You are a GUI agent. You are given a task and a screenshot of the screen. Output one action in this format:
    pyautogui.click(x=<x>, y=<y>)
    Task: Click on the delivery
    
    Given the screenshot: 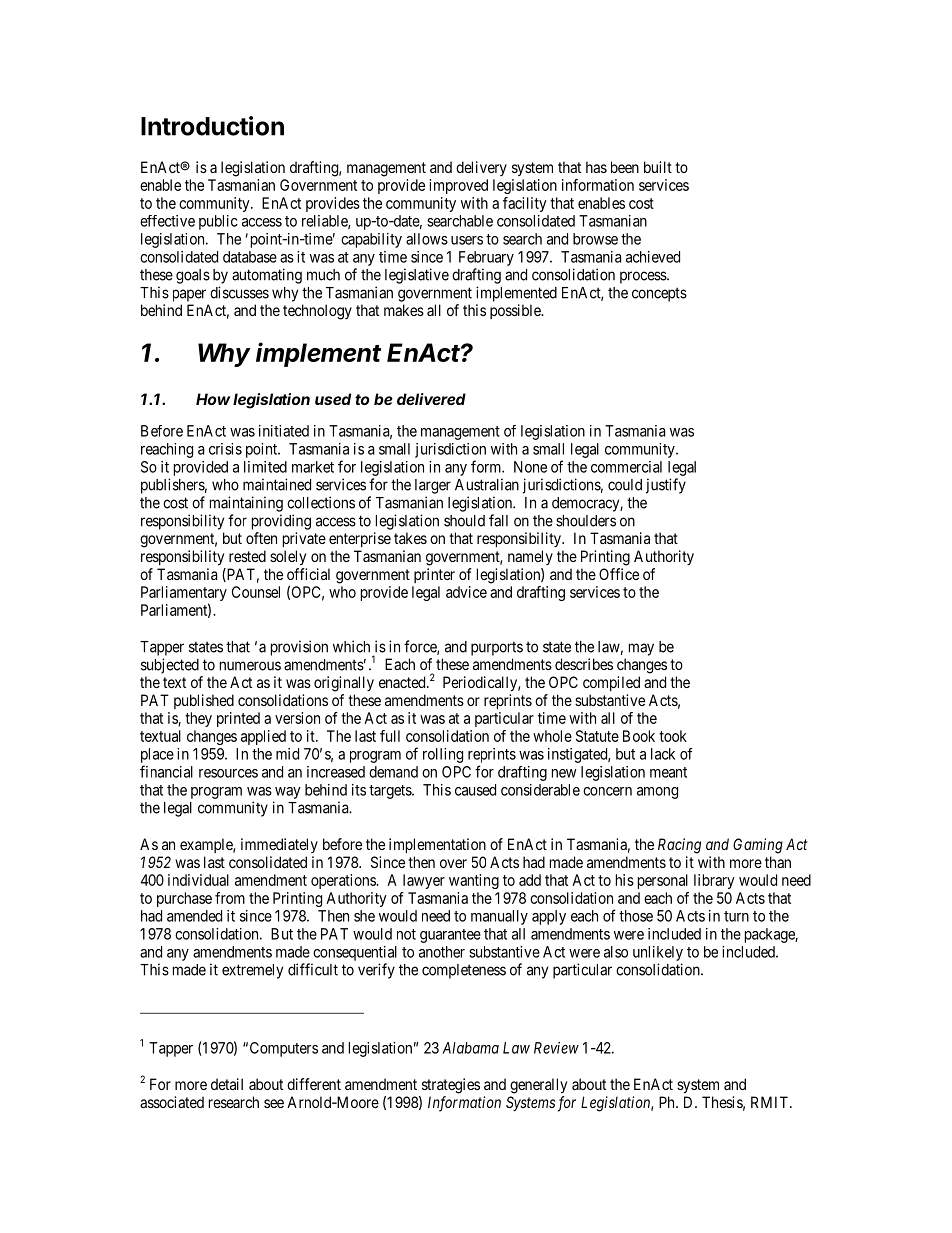 What is the action you would take?
    pyautogui.click(x=481, y=168)
